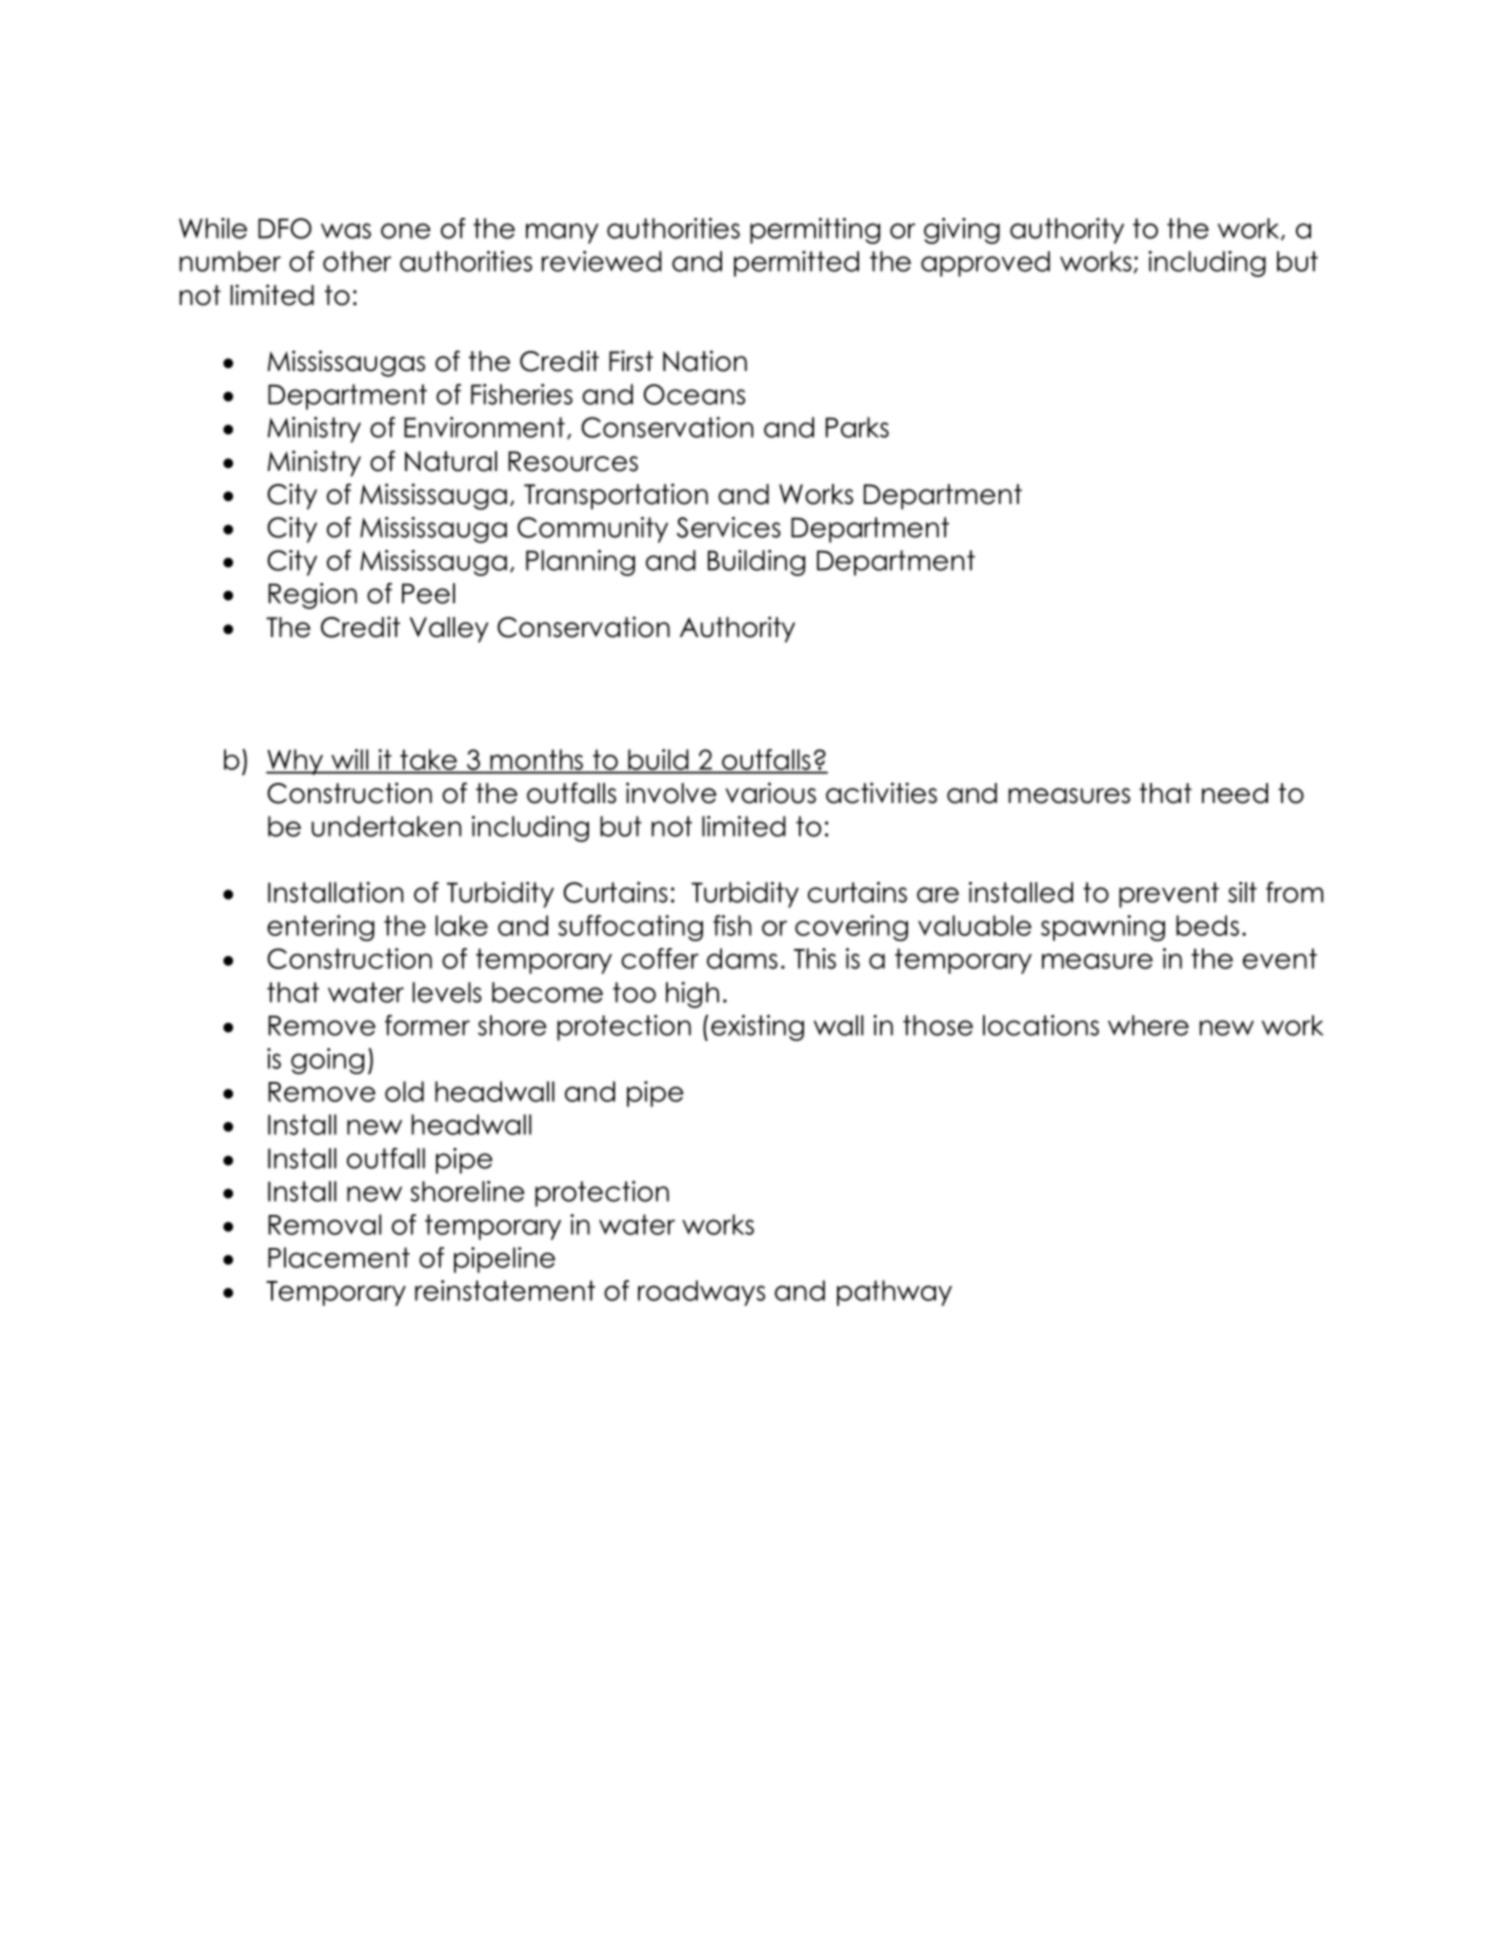  I want to click on entering, so click(320, 928).
